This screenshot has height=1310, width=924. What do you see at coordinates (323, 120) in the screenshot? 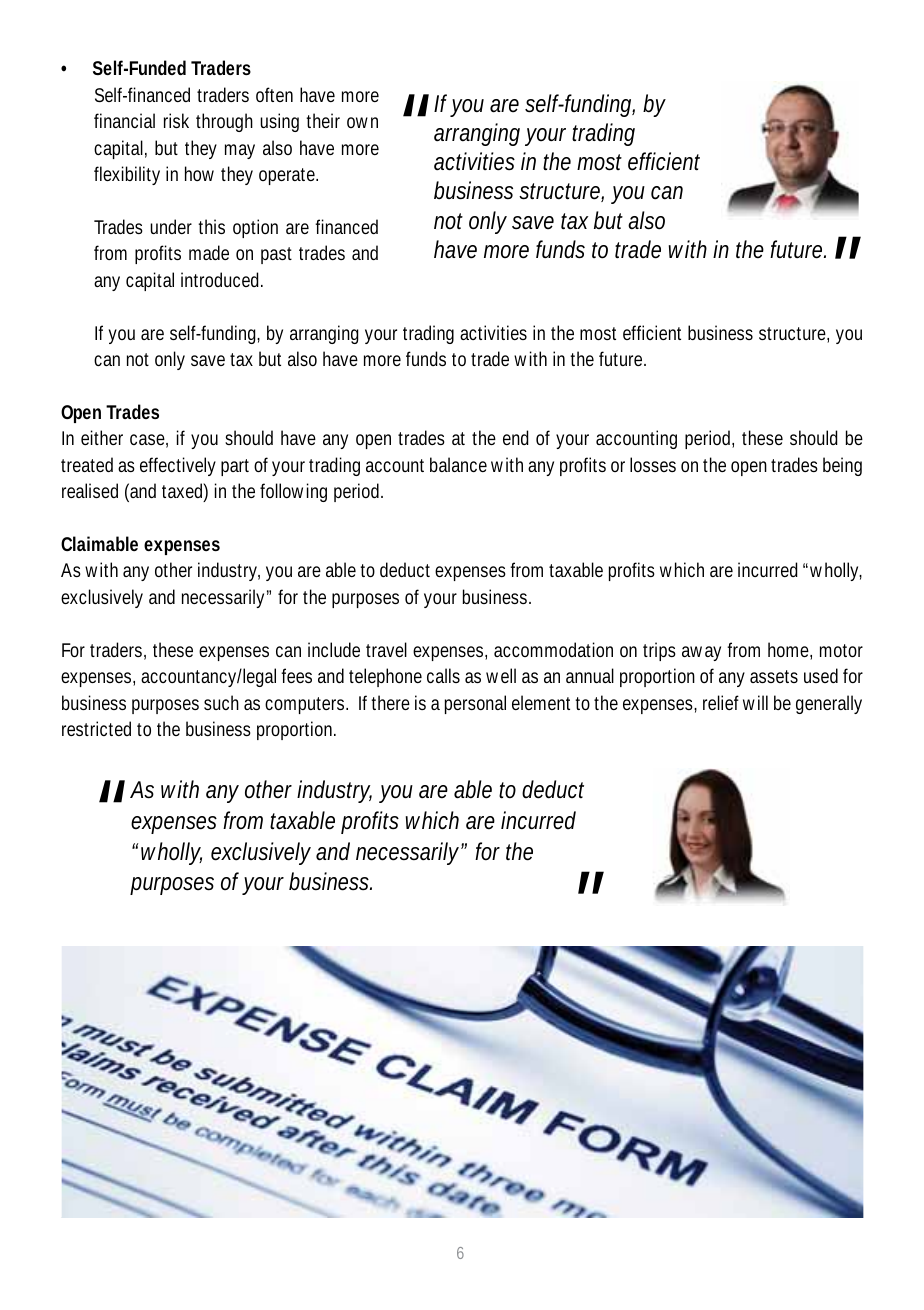
I see `their` at bounding box center [323, 120].
